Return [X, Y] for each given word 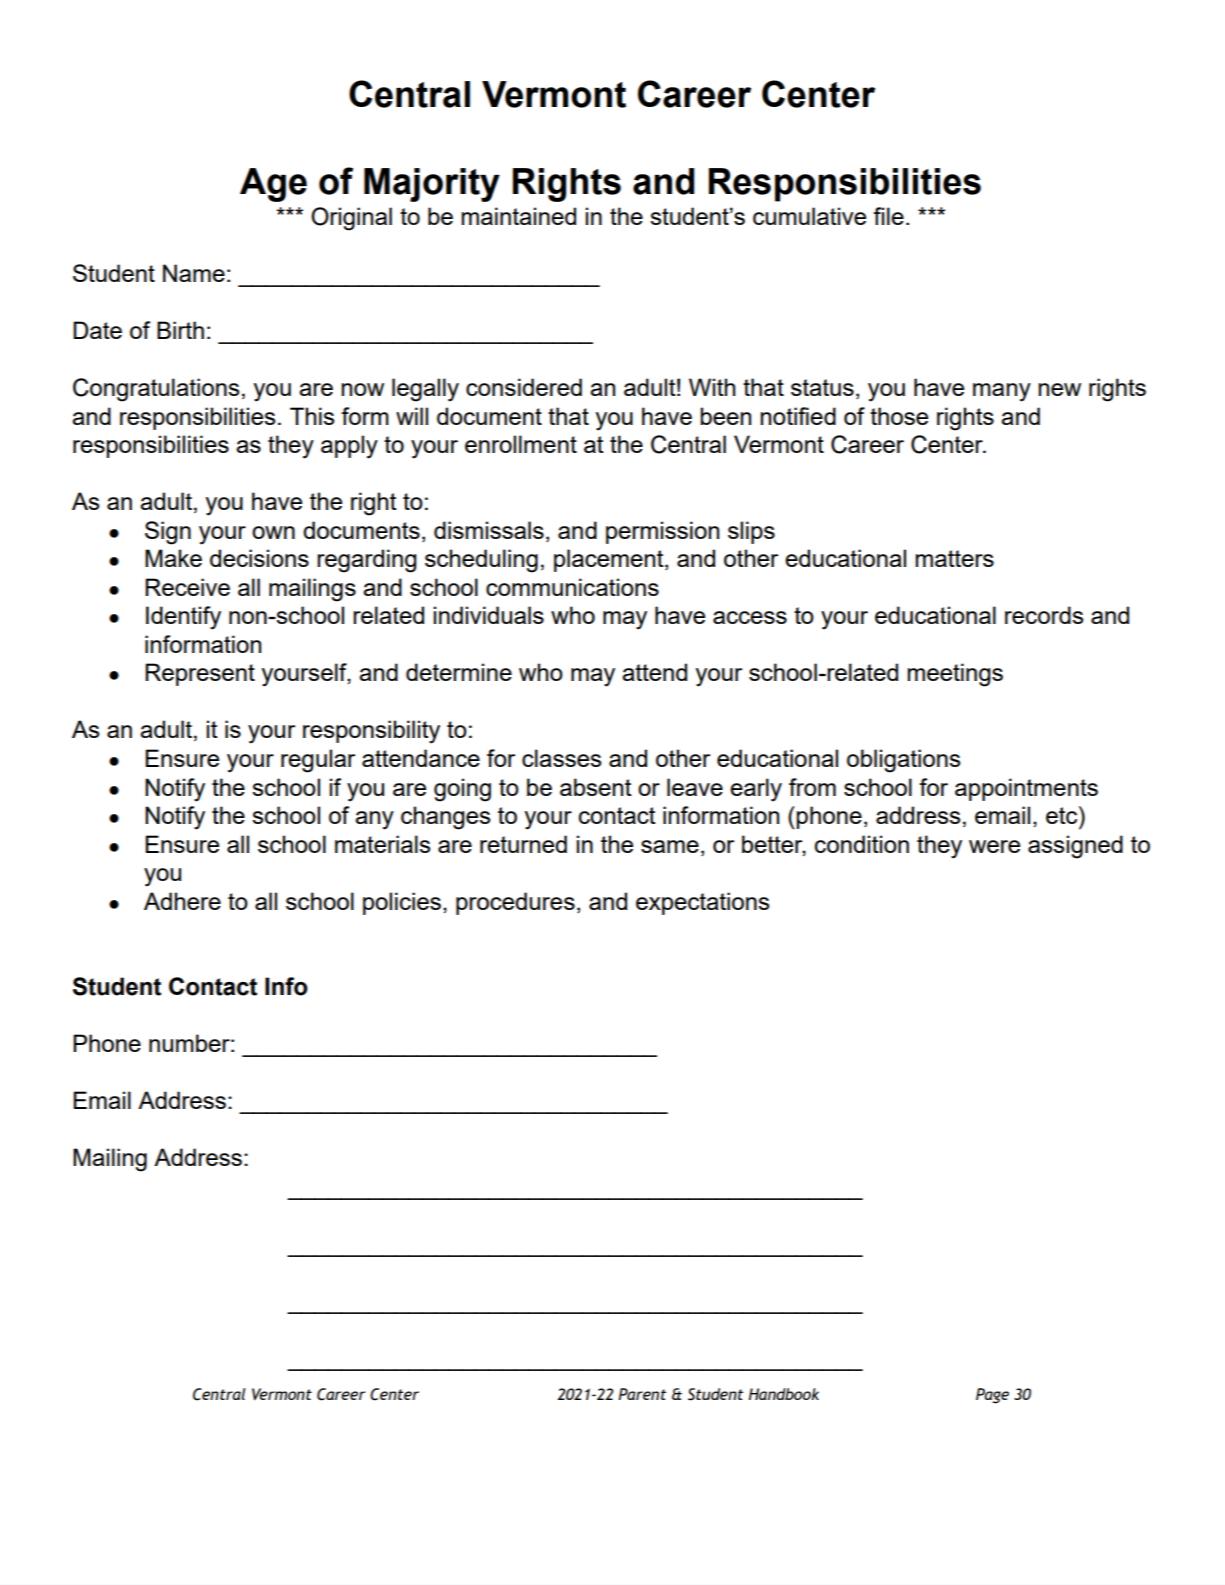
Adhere [182, 901]
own [273, 532]
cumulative [809, 216]
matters [954, 558]
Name [194, 273]
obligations [903, 761]
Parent [642, 1394]
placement [610, 560]
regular [318, 761]
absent [596, 787]
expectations [702, 903]
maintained [518, 216]
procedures [515, 903]
